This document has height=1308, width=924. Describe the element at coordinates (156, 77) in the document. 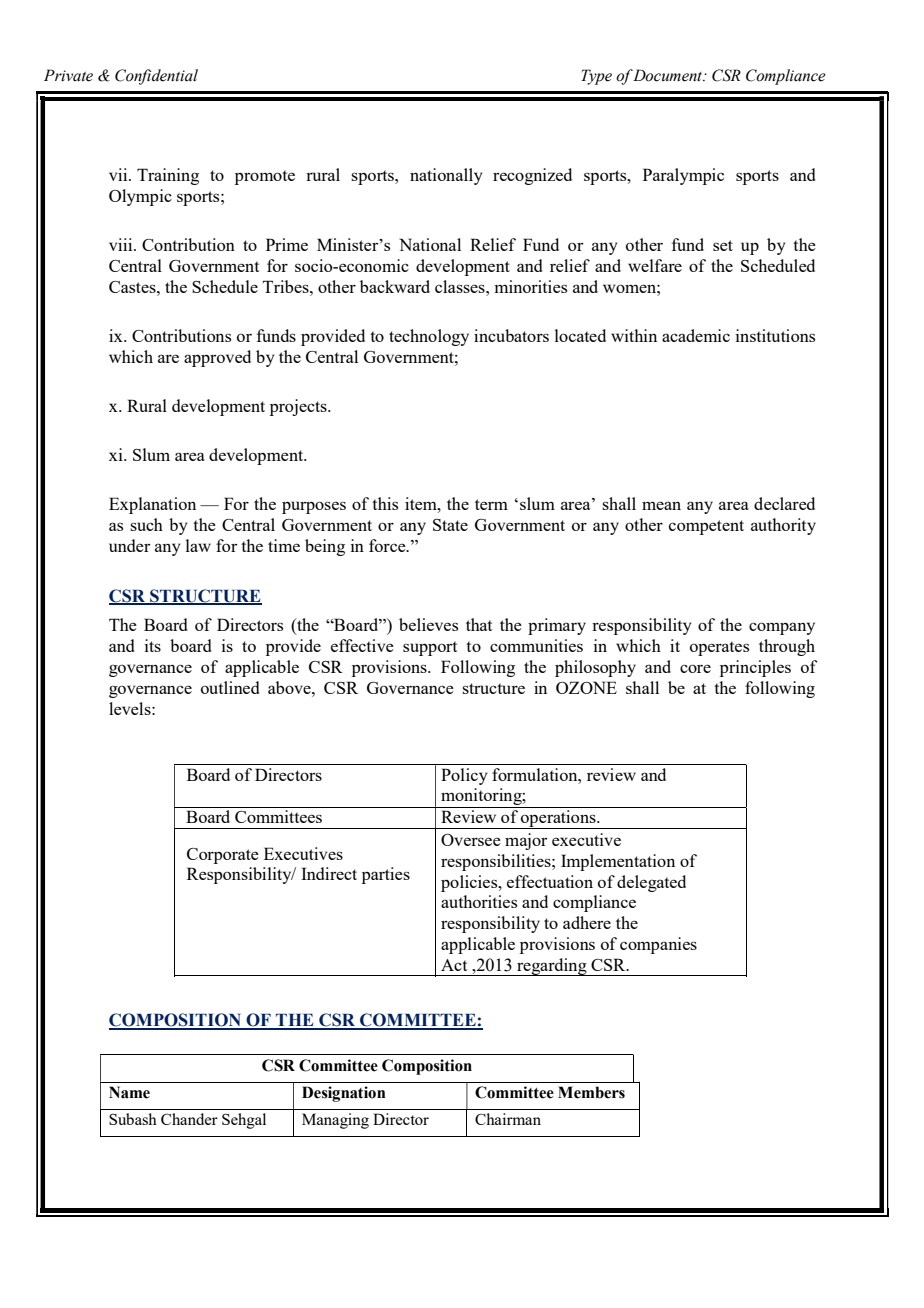

I see `Confidential` at that location.
